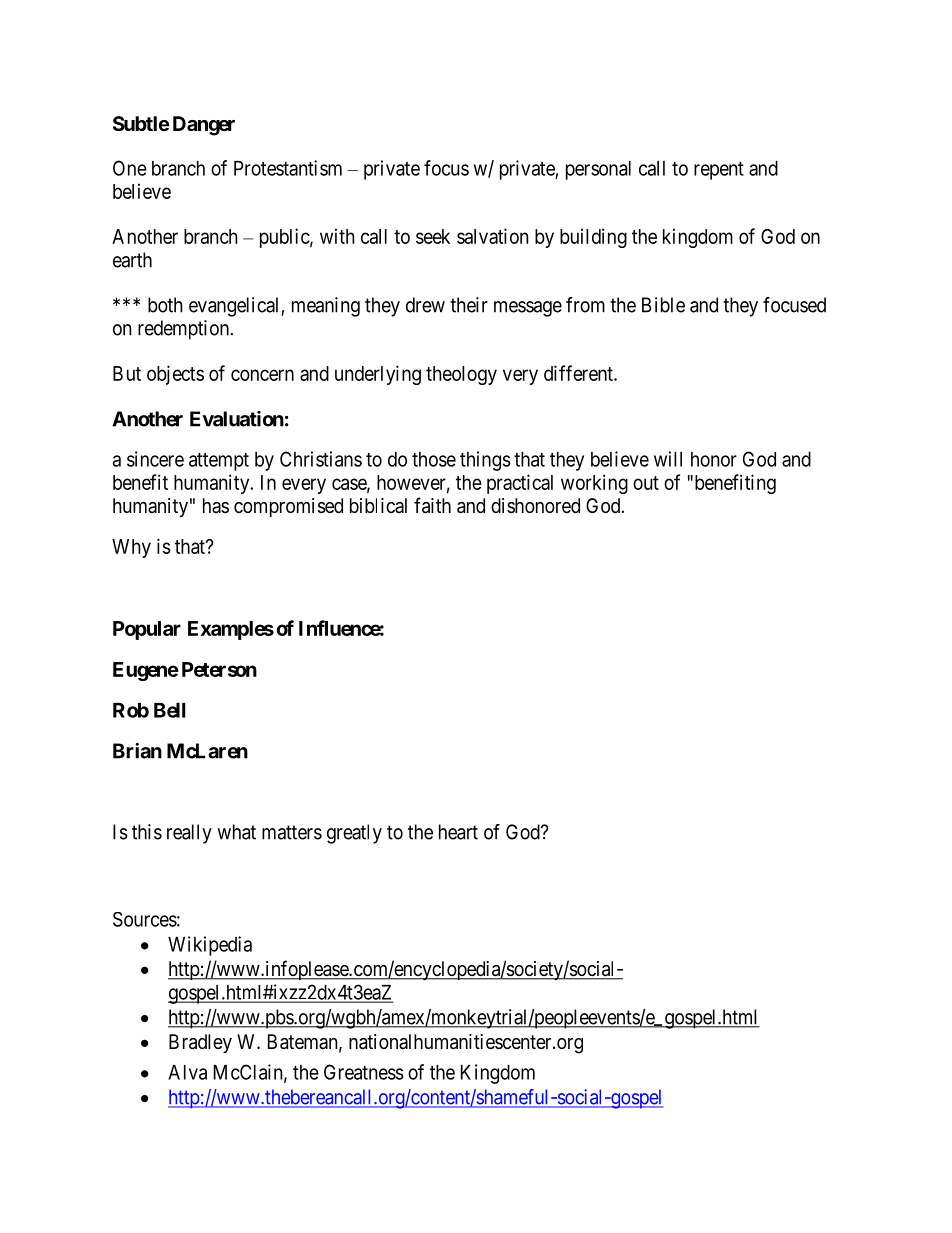 The image size is (952, 1233). I want to click on greatly, so click(354, 834).
